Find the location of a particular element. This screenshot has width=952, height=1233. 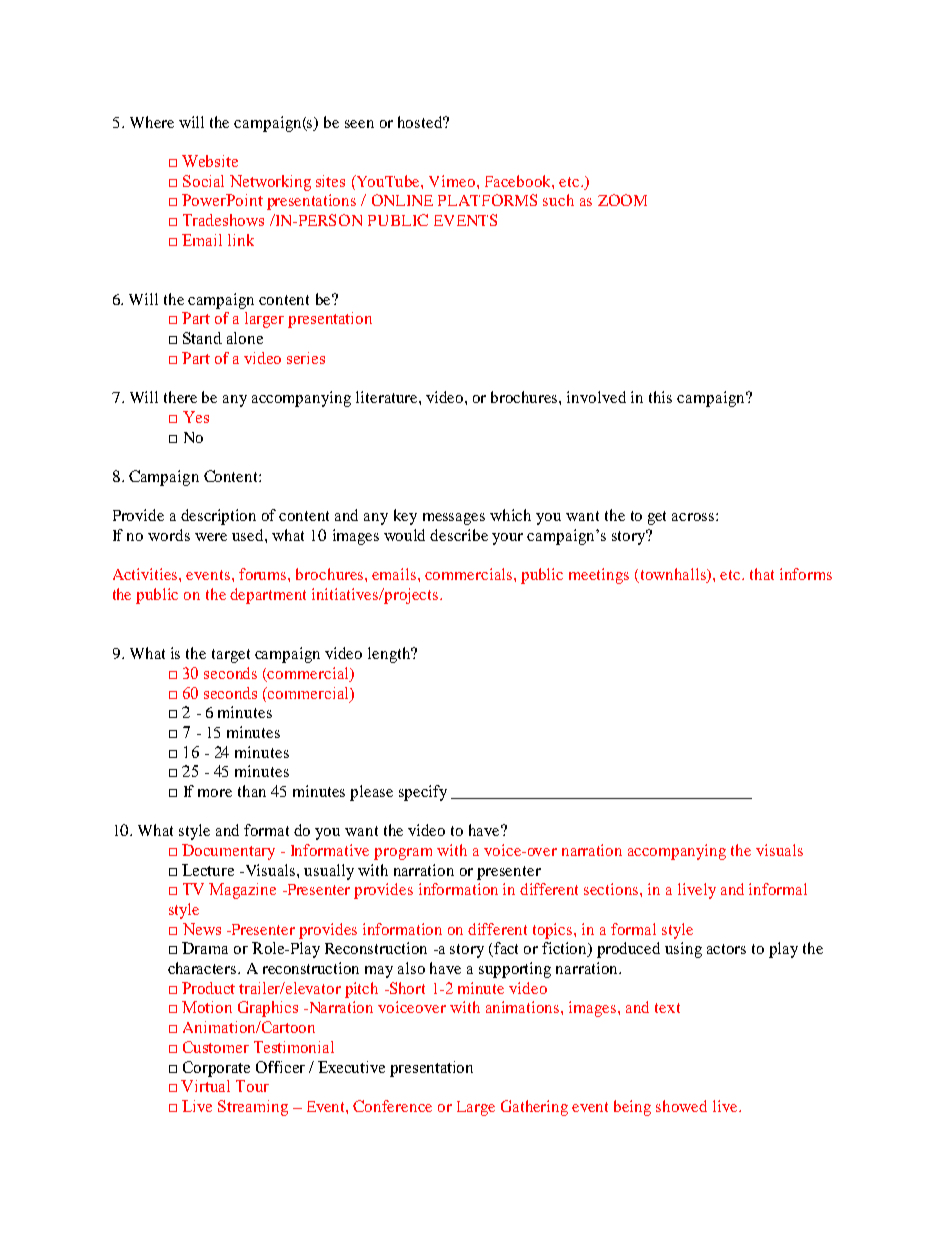

Corporate is located at coordinates (216, 1069).
